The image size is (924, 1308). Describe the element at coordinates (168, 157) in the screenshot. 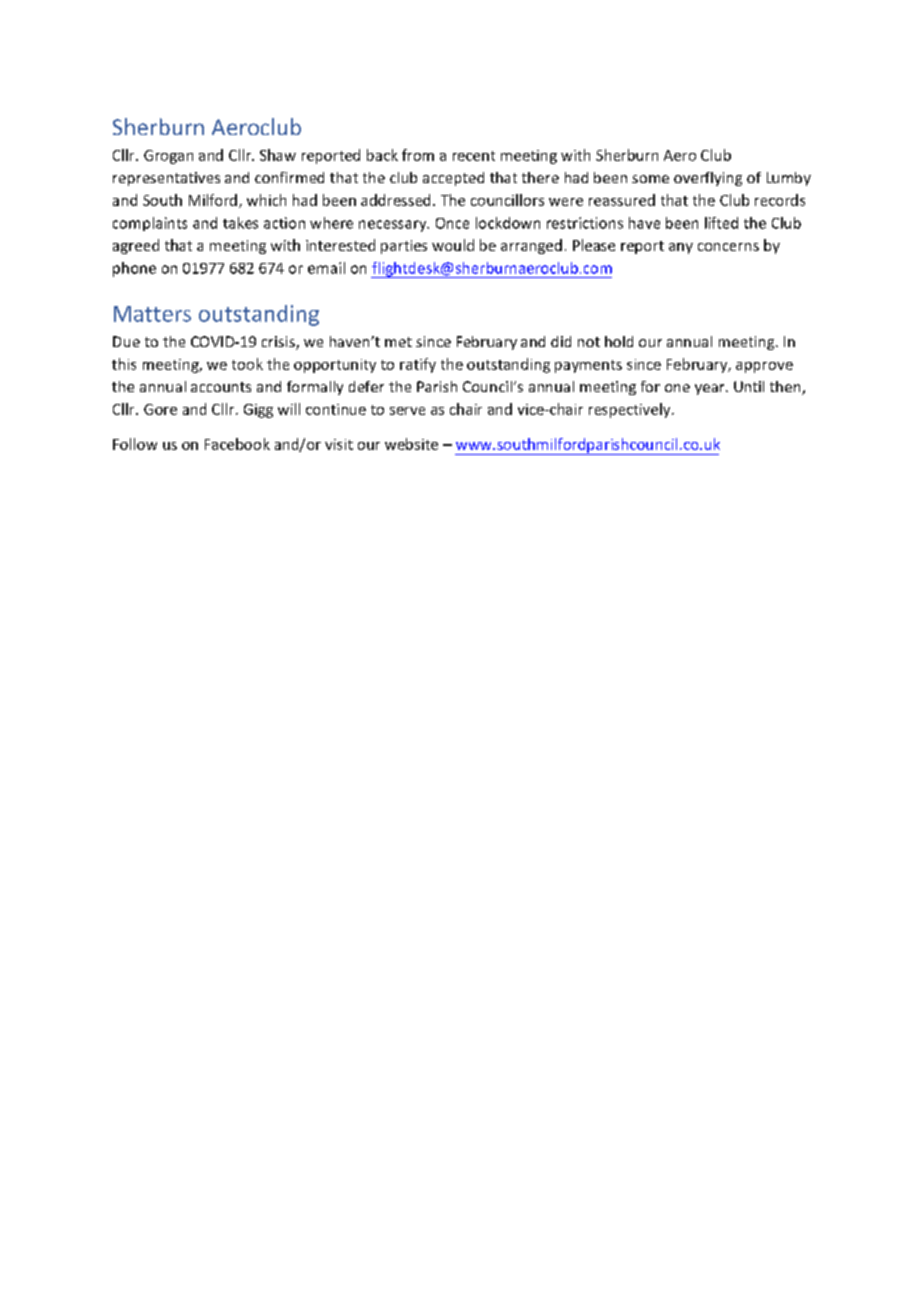

I see `Grogan` at that location.
